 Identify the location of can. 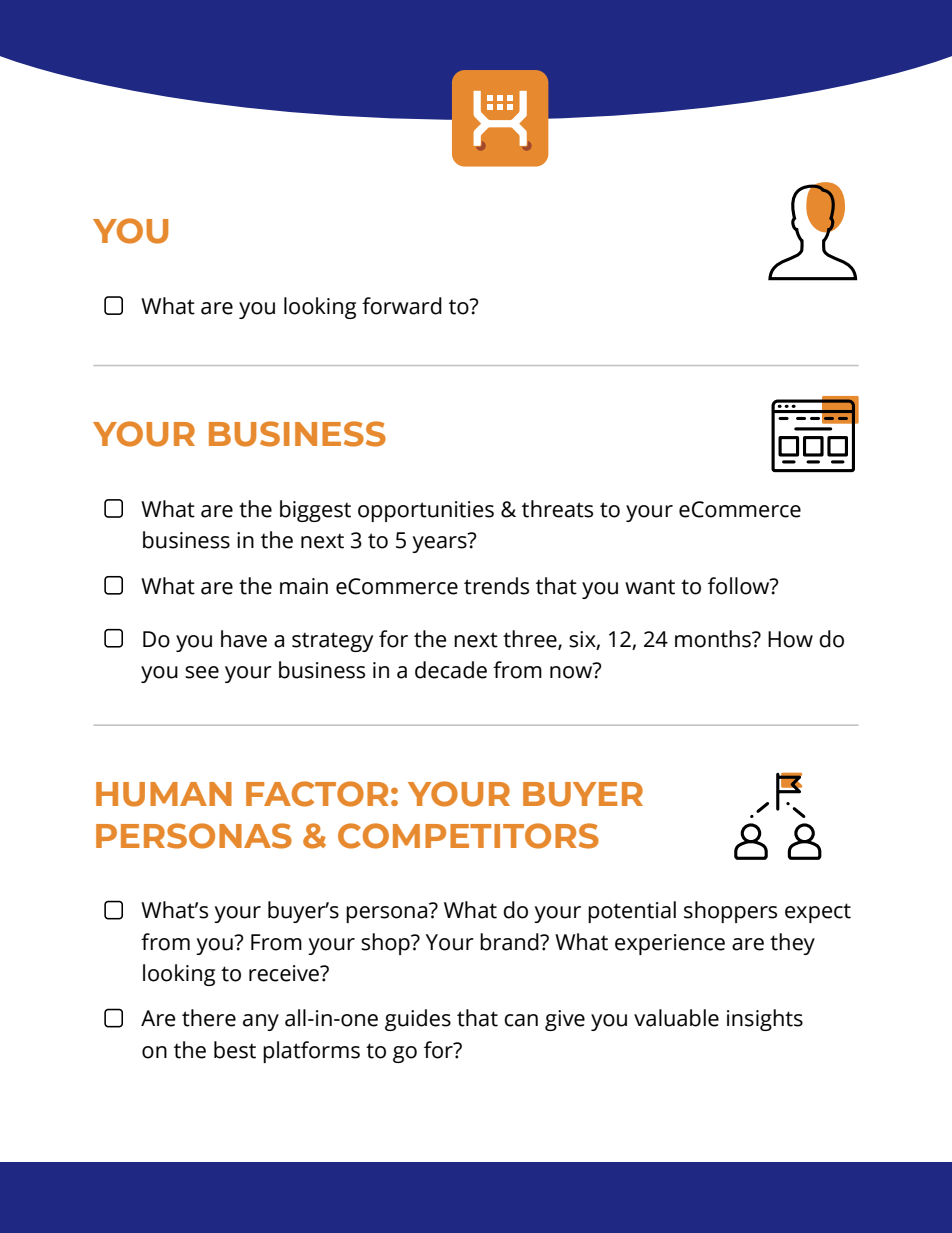
(521, 1020).
